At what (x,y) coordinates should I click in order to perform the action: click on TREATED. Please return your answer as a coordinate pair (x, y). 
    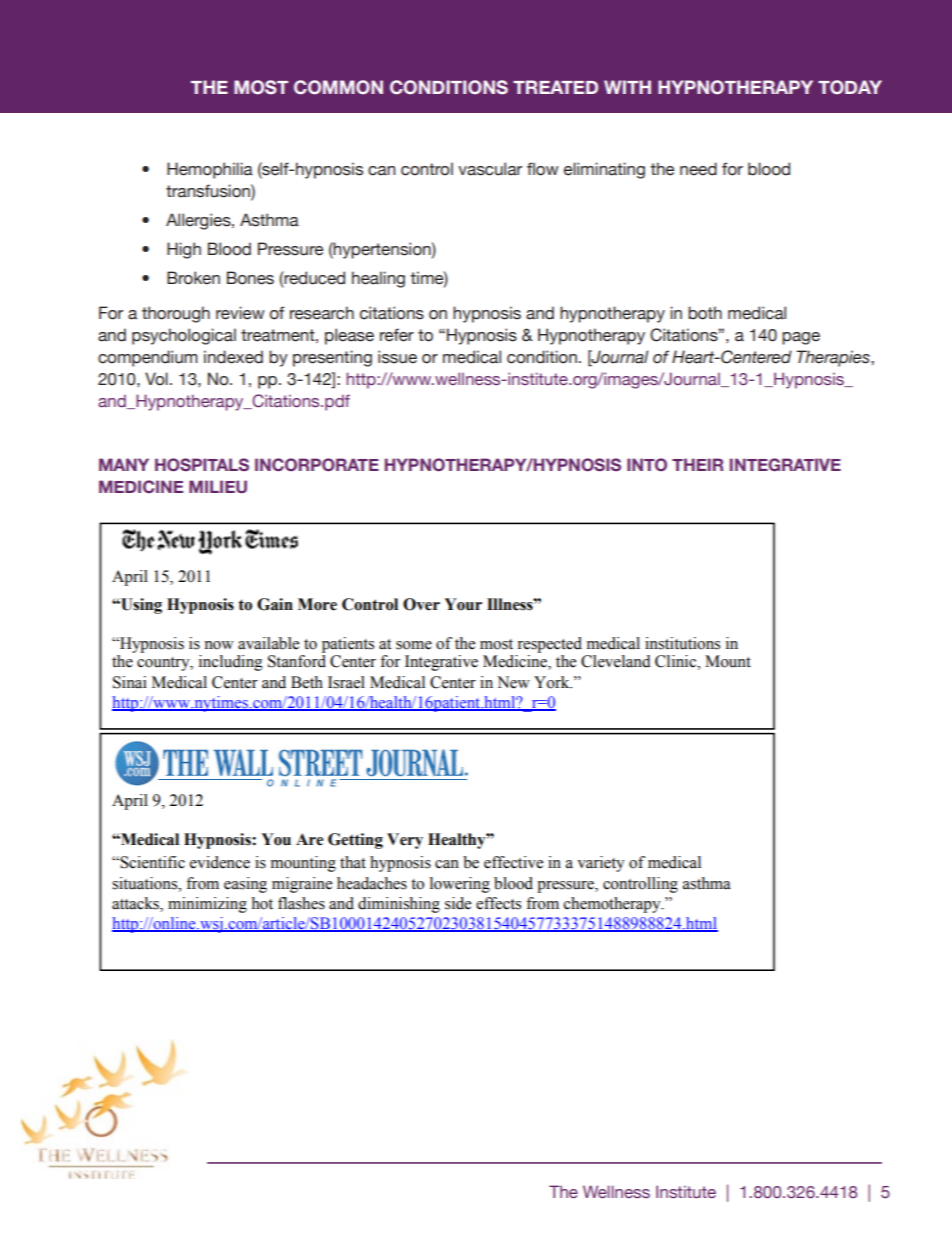
    Looking at the image, I should click on (555, 87).
